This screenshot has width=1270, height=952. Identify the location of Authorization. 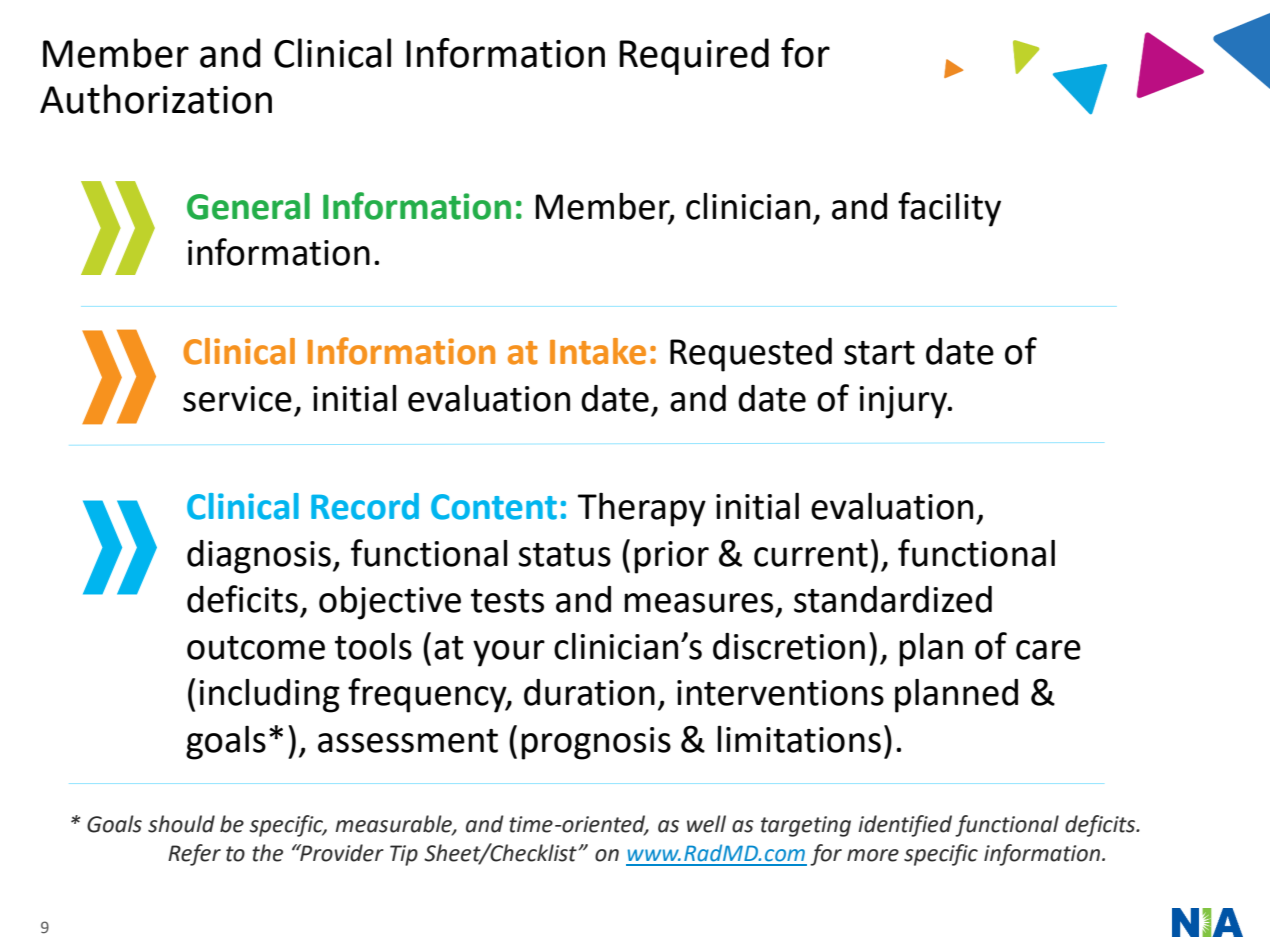
(156, 99).
